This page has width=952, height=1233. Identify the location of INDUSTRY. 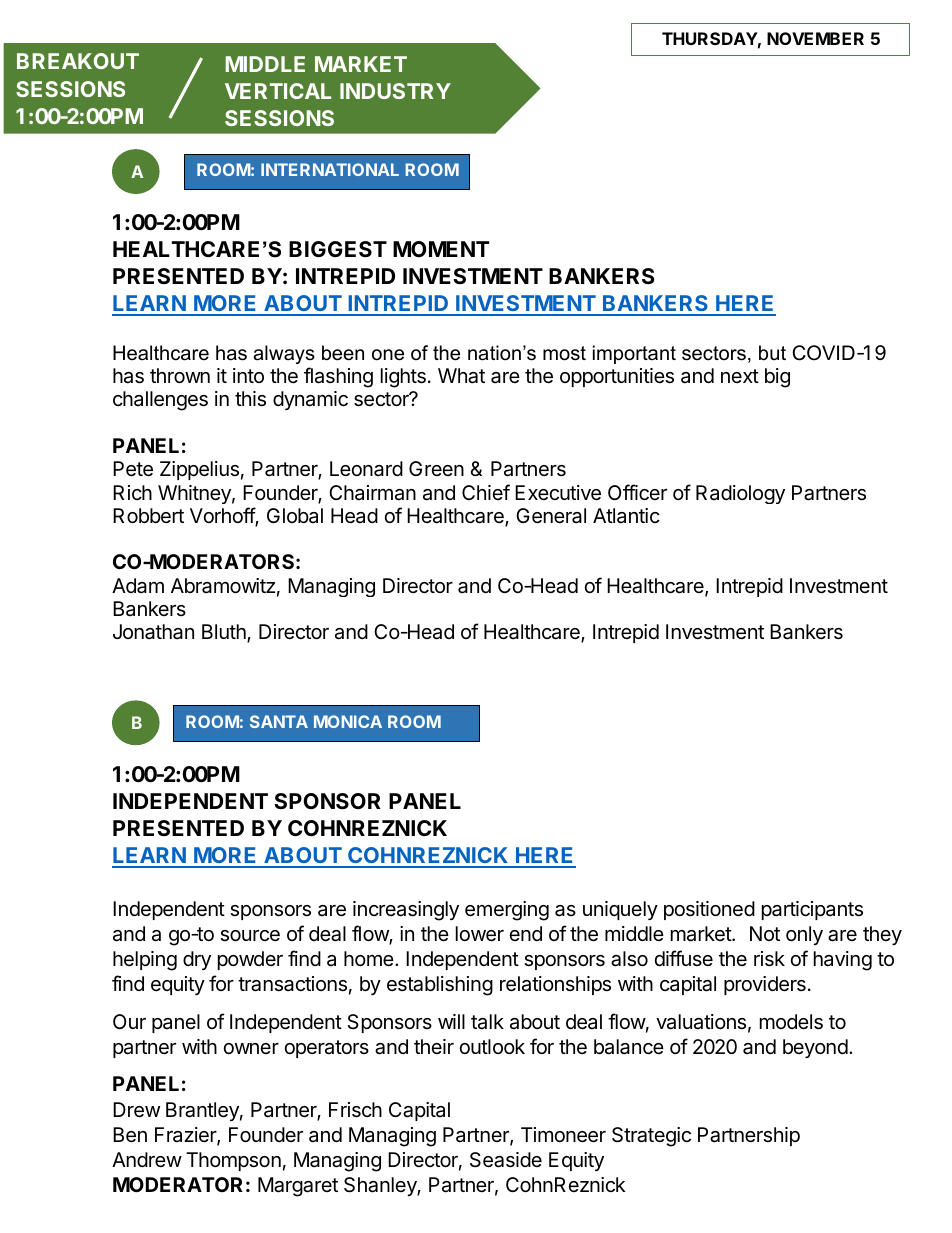
(395, 91).
